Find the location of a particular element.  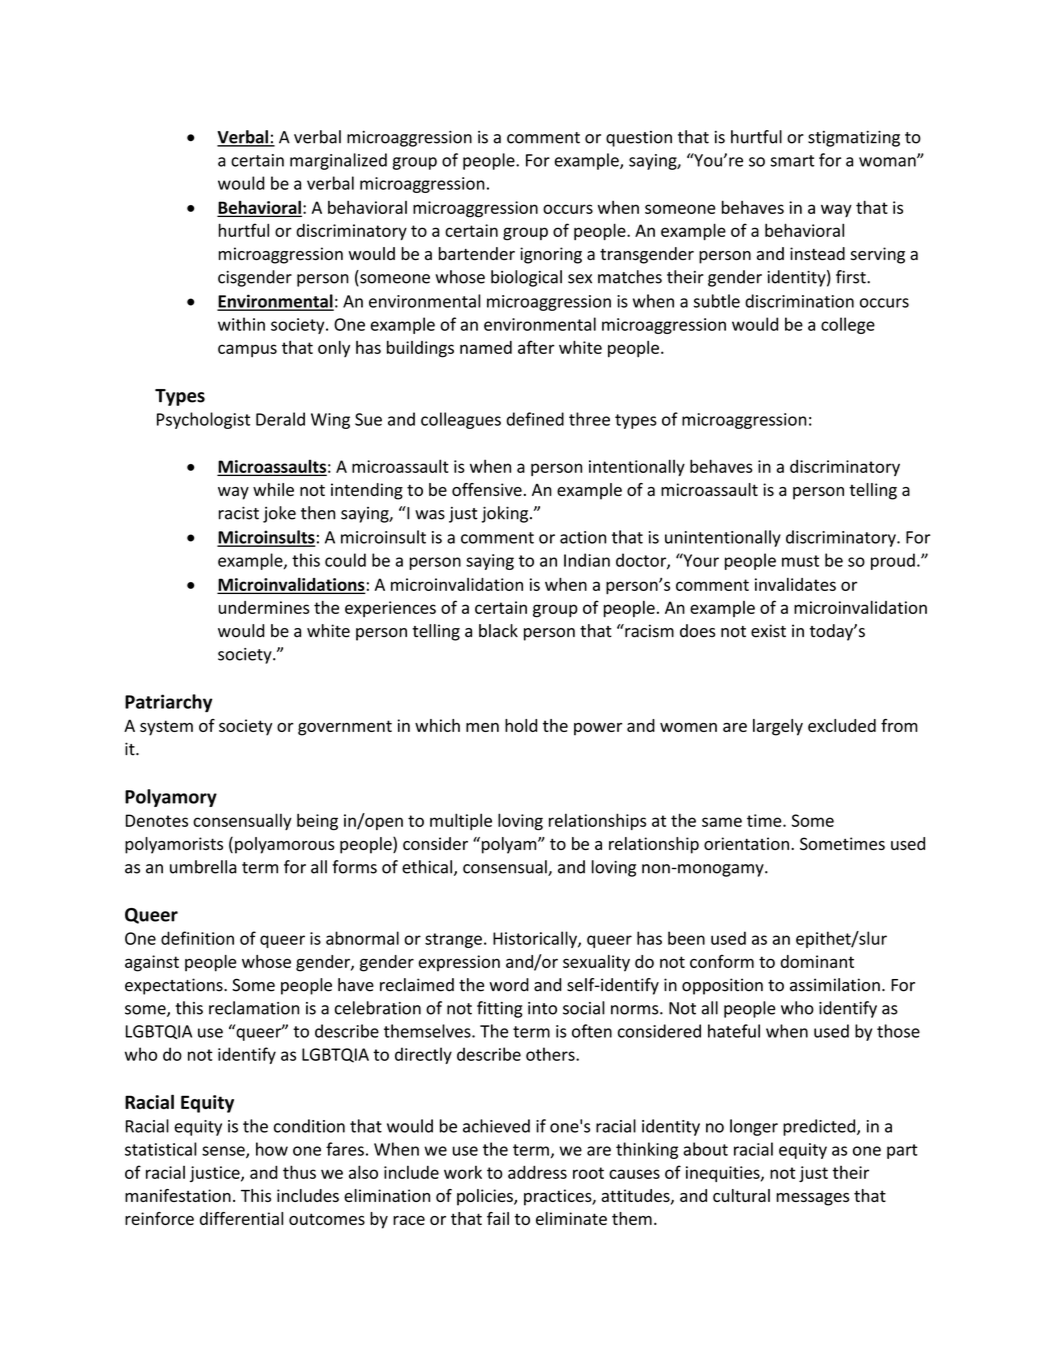

excluded is located at coordinates (842, 725).
